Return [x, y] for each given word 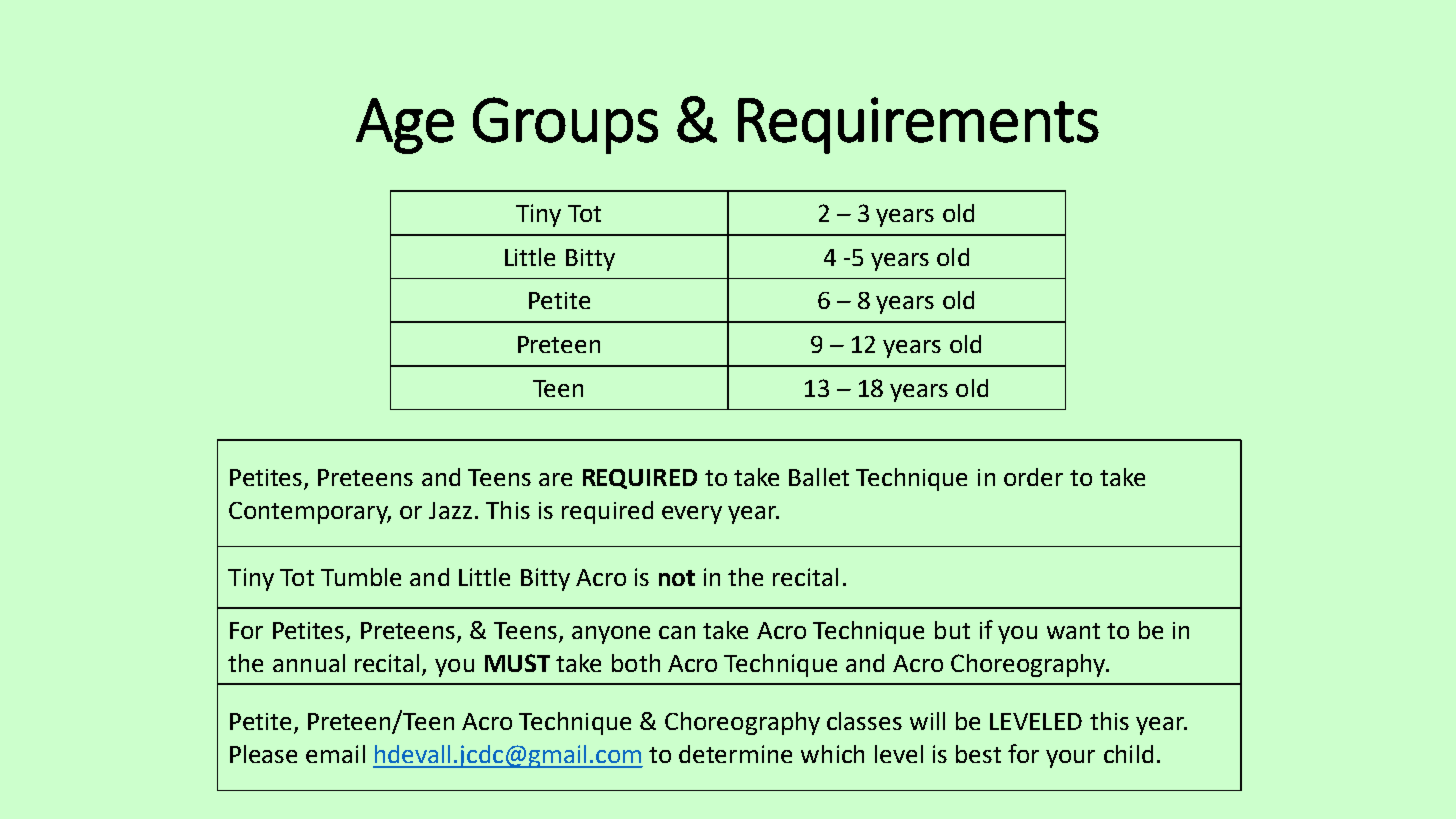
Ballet [819, 477]
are [555, 479]
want [1073, 631]
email [335, 754]
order [1033, 477]
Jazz [450, 510]
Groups [565, 125]
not [677, 578]
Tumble [361, 577]
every [692, 515]
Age [405, 126]
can [677, 632]
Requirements [918, 125]
